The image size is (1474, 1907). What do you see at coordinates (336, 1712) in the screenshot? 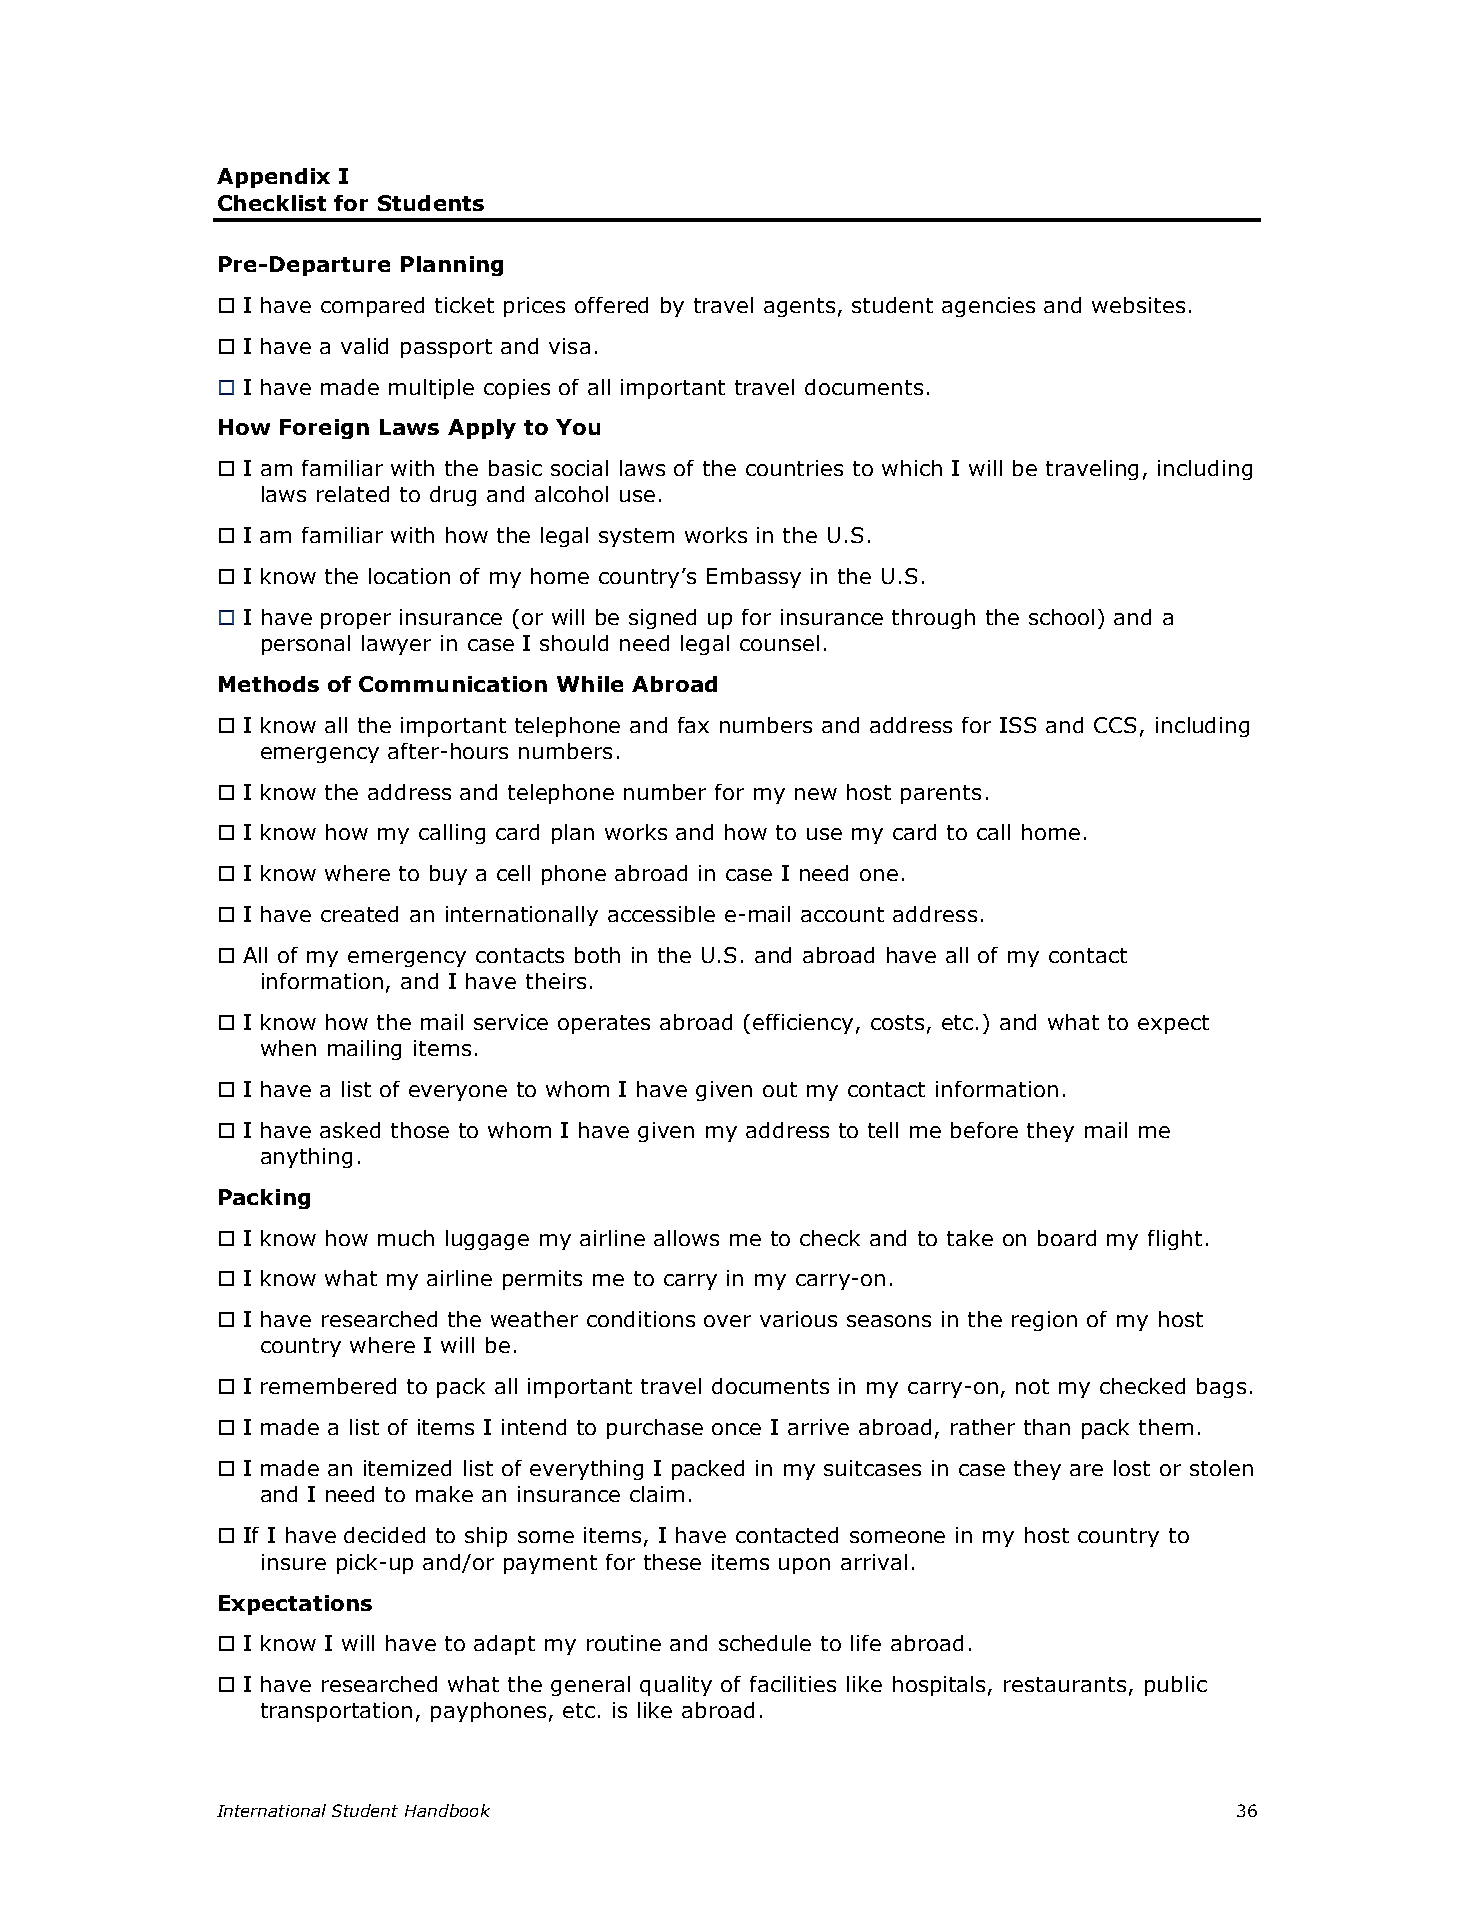
I see `transportation` at bounding box center [336, 1712].
